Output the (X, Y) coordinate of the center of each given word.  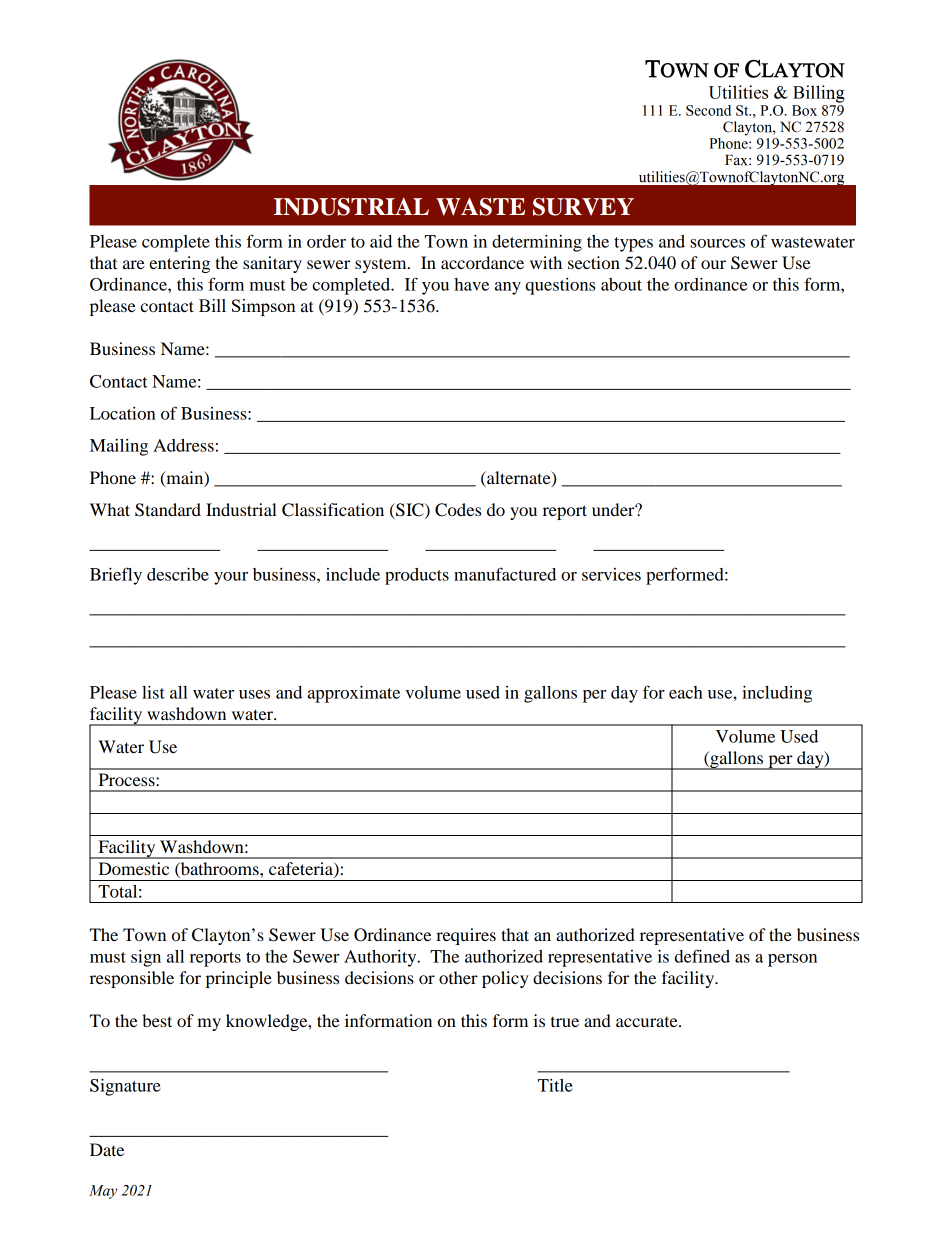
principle (239, 979)
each (686, 692)
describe (178, 574)
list (153, 692)
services (611, 574)
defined (702, 956)
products (417, 576)
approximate (354, 694)
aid (381, 241)
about (621, 284)
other (458, 977)
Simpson (264, 307)
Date (107, 1149)
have (471, 284)
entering (179, 264)
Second (708, 110)
